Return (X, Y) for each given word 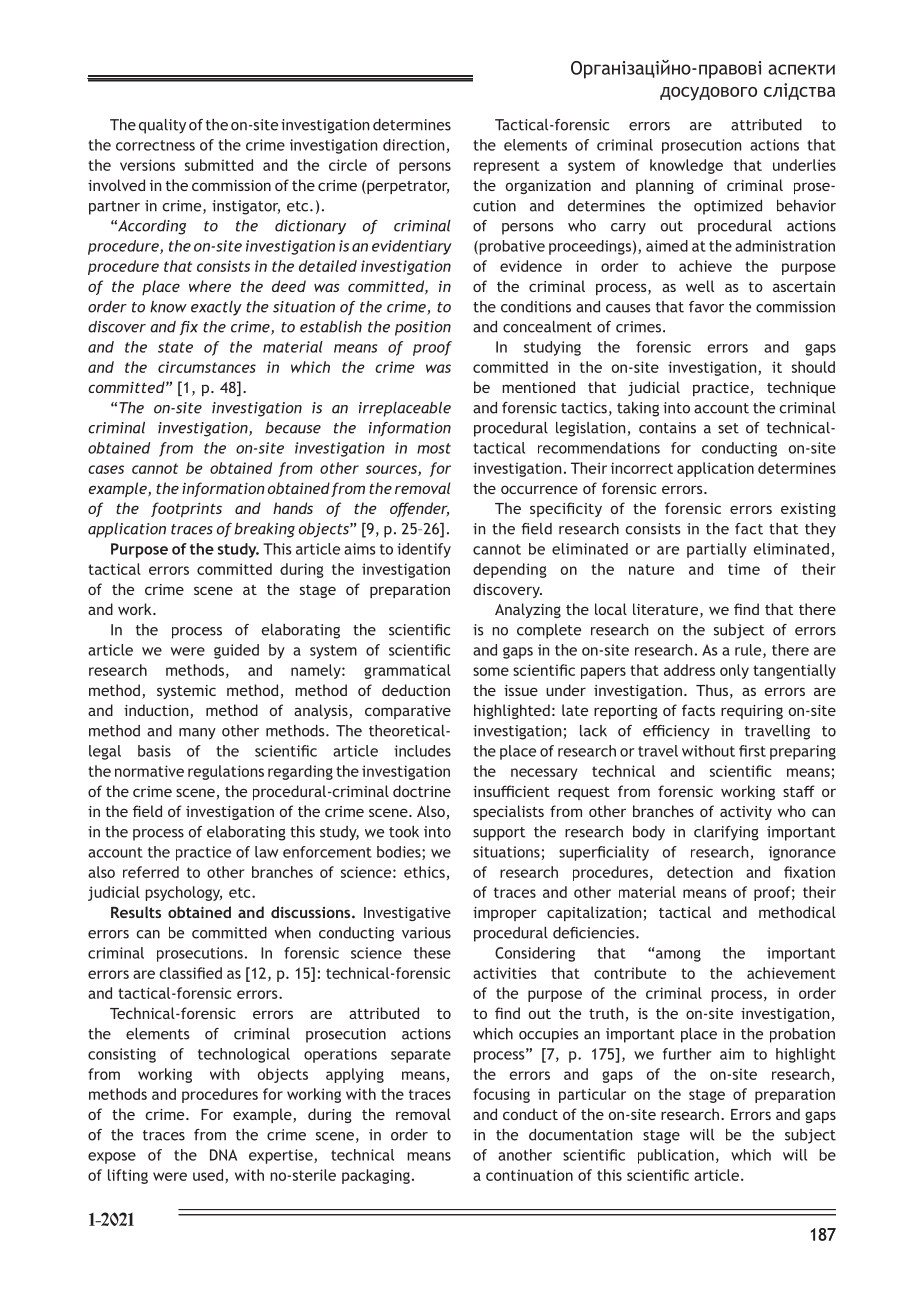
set (728, 428)
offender (419, 509)
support (499, 834)
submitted (219, 165)
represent (507, 167)
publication (676, 1156)
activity (746, 813)
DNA (223, 1155)
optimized (728, 207)
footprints (186, 510)
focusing (501, 1095)
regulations (226, 772)
